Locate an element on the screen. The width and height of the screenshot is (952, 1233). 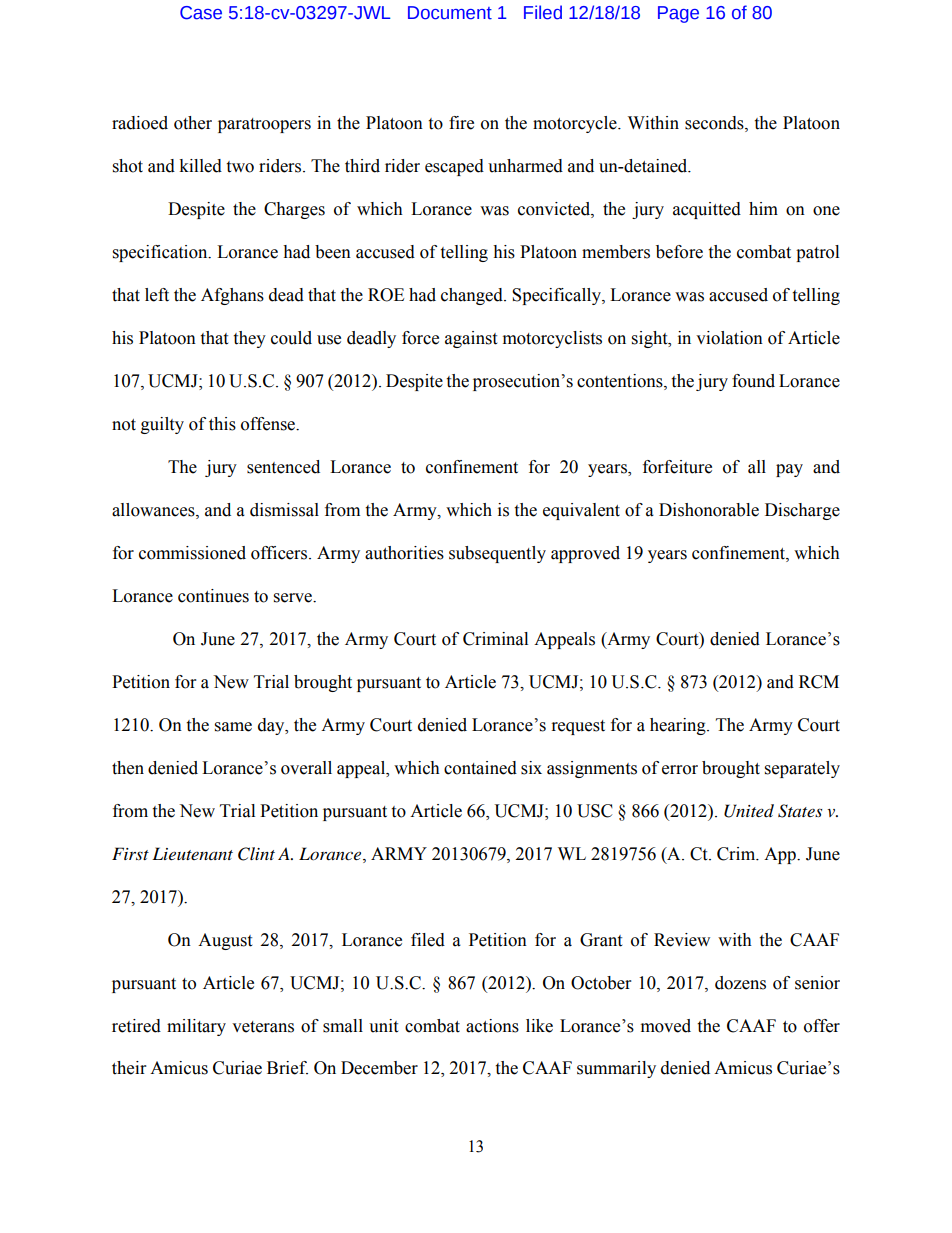
actions is located at coordinates (492, 1026).
